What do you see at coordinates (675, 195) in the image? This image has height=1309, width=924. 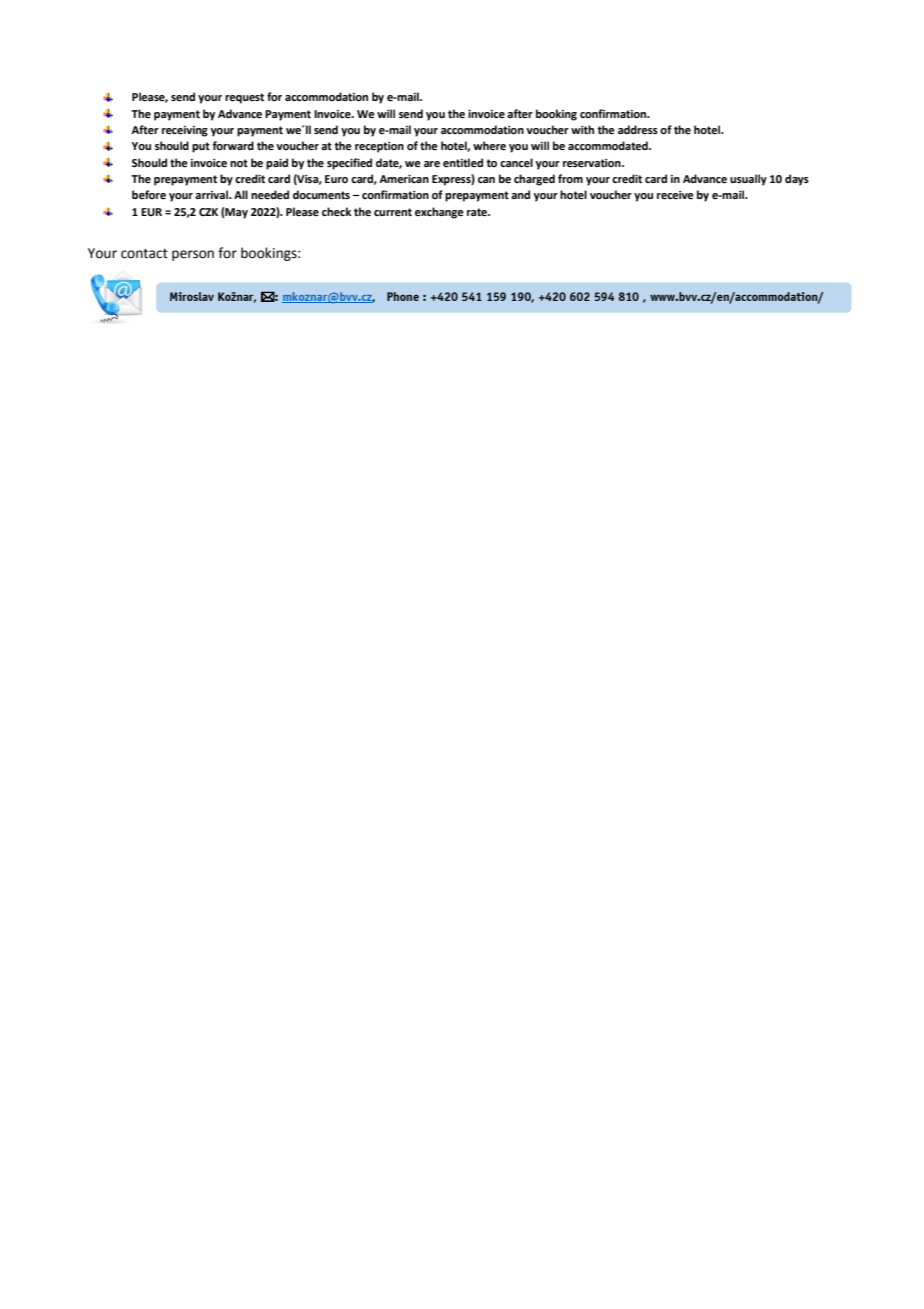 I see `receive` at bounding box center [675, 195].
